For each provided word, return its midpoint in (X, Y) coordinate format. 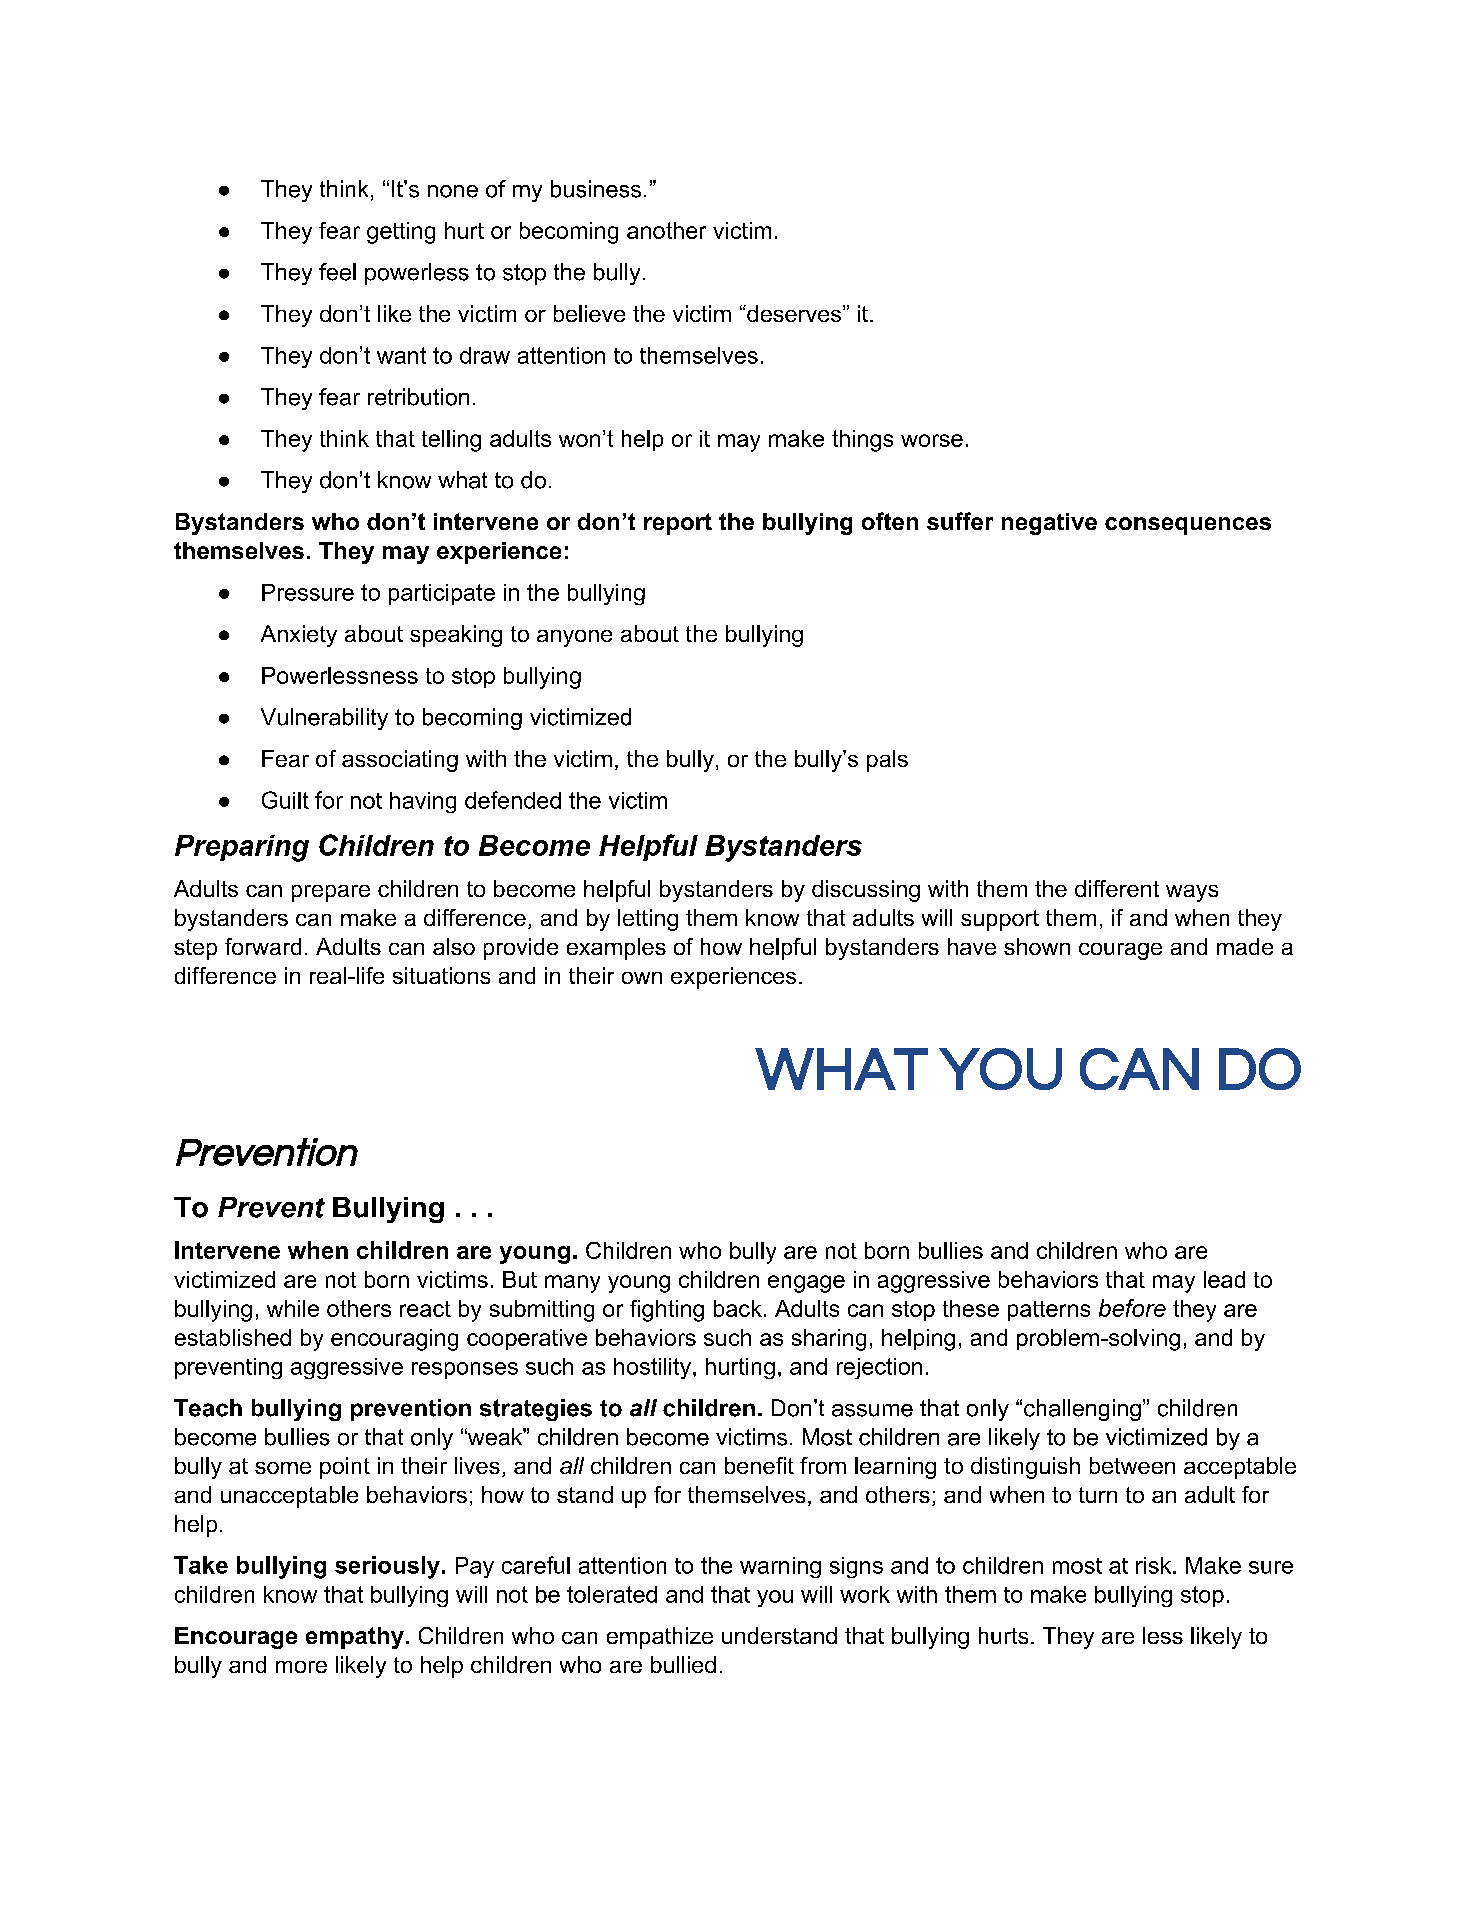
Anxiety (299, 636)
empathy (355, 1638)
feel (337, 272)
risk (1155, 1565)
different (1117, 888)
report (678, 524)
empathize (660, 1638)
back (738, 1308)
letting (648, 920)
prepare (331, 893)
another (666, 230)
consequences (1188, 526)
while (293, 1308)
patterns (1049, 1311)
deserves (794, 313)
